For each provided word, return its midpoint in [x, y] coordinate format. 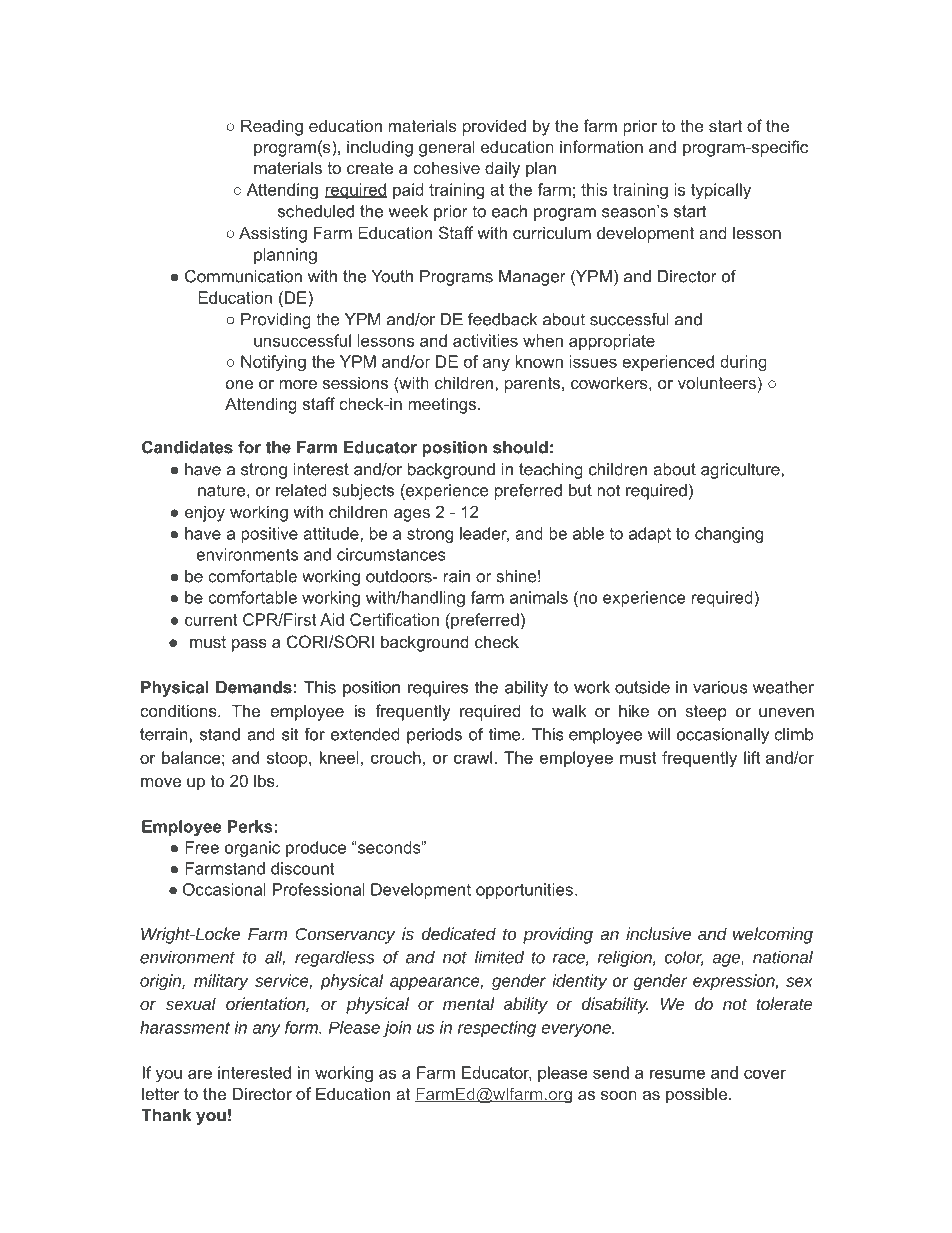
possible [698, 1095]
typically [721, 191]
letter [161, 1093]
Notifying [273, 363]
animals [539, 597]
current [211, 620]
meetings [443, 405]
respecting [497, 1029]
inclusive [658, 933]
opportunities [524, 891]
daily [502, 169]
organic [252, 849]
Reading [272, 127]
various [720, 687]
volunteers [717, 382]
